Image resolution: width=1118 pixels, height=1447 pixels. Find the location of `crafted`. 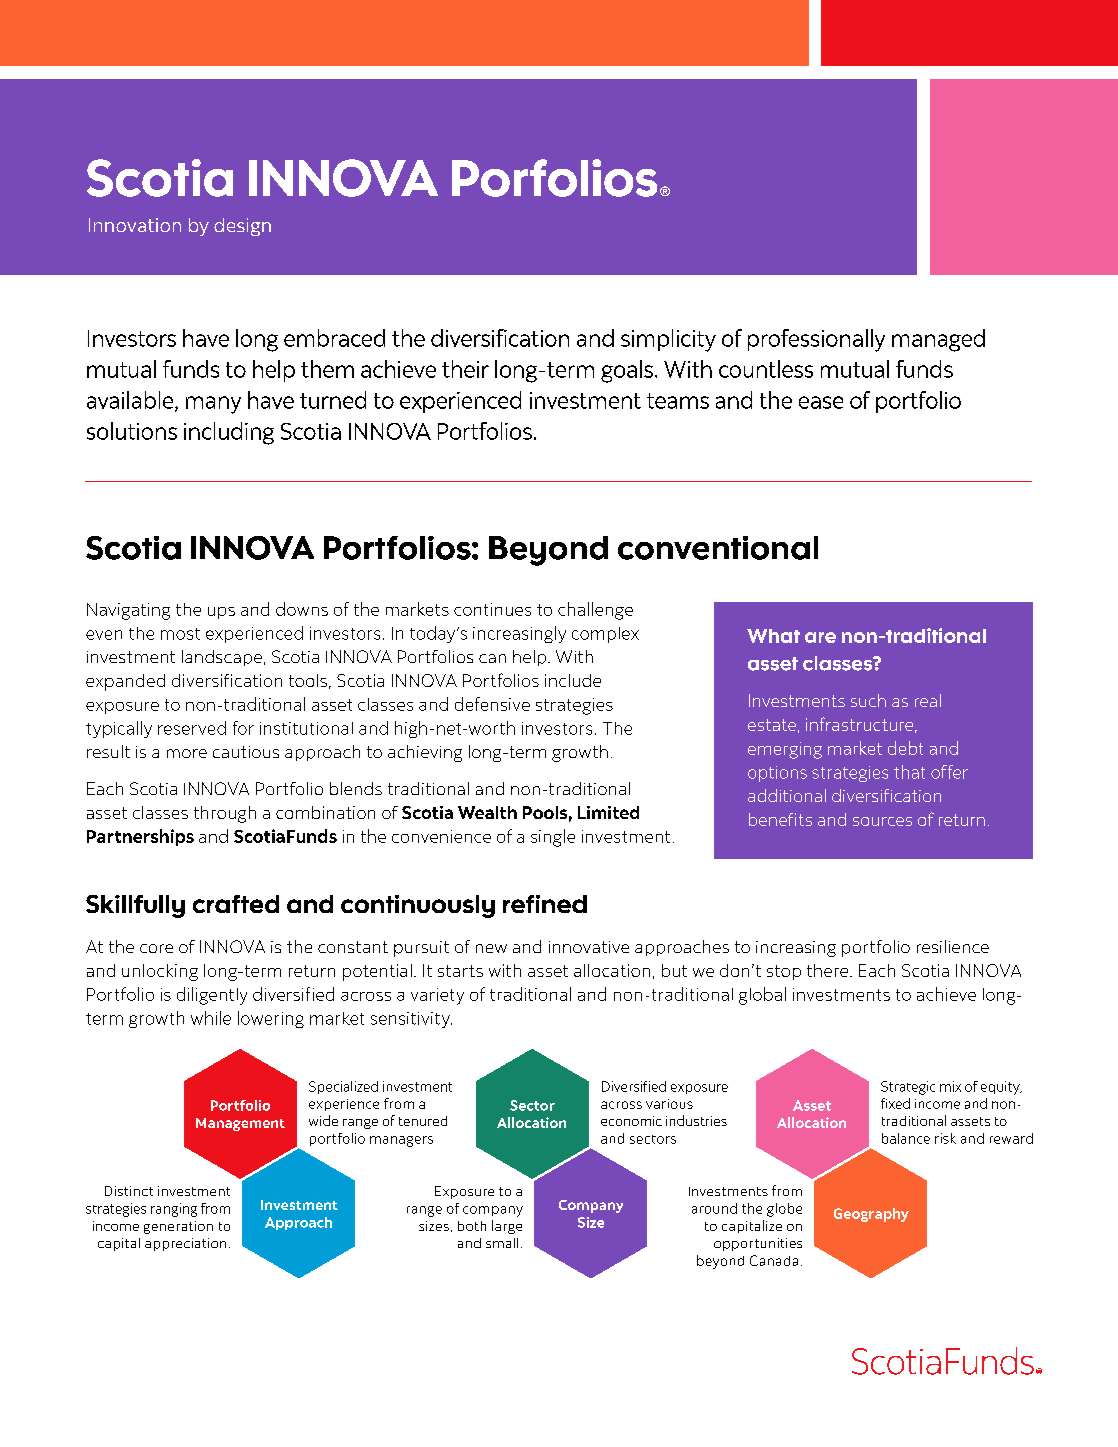

crafted is located at coordinates (236, 904).
